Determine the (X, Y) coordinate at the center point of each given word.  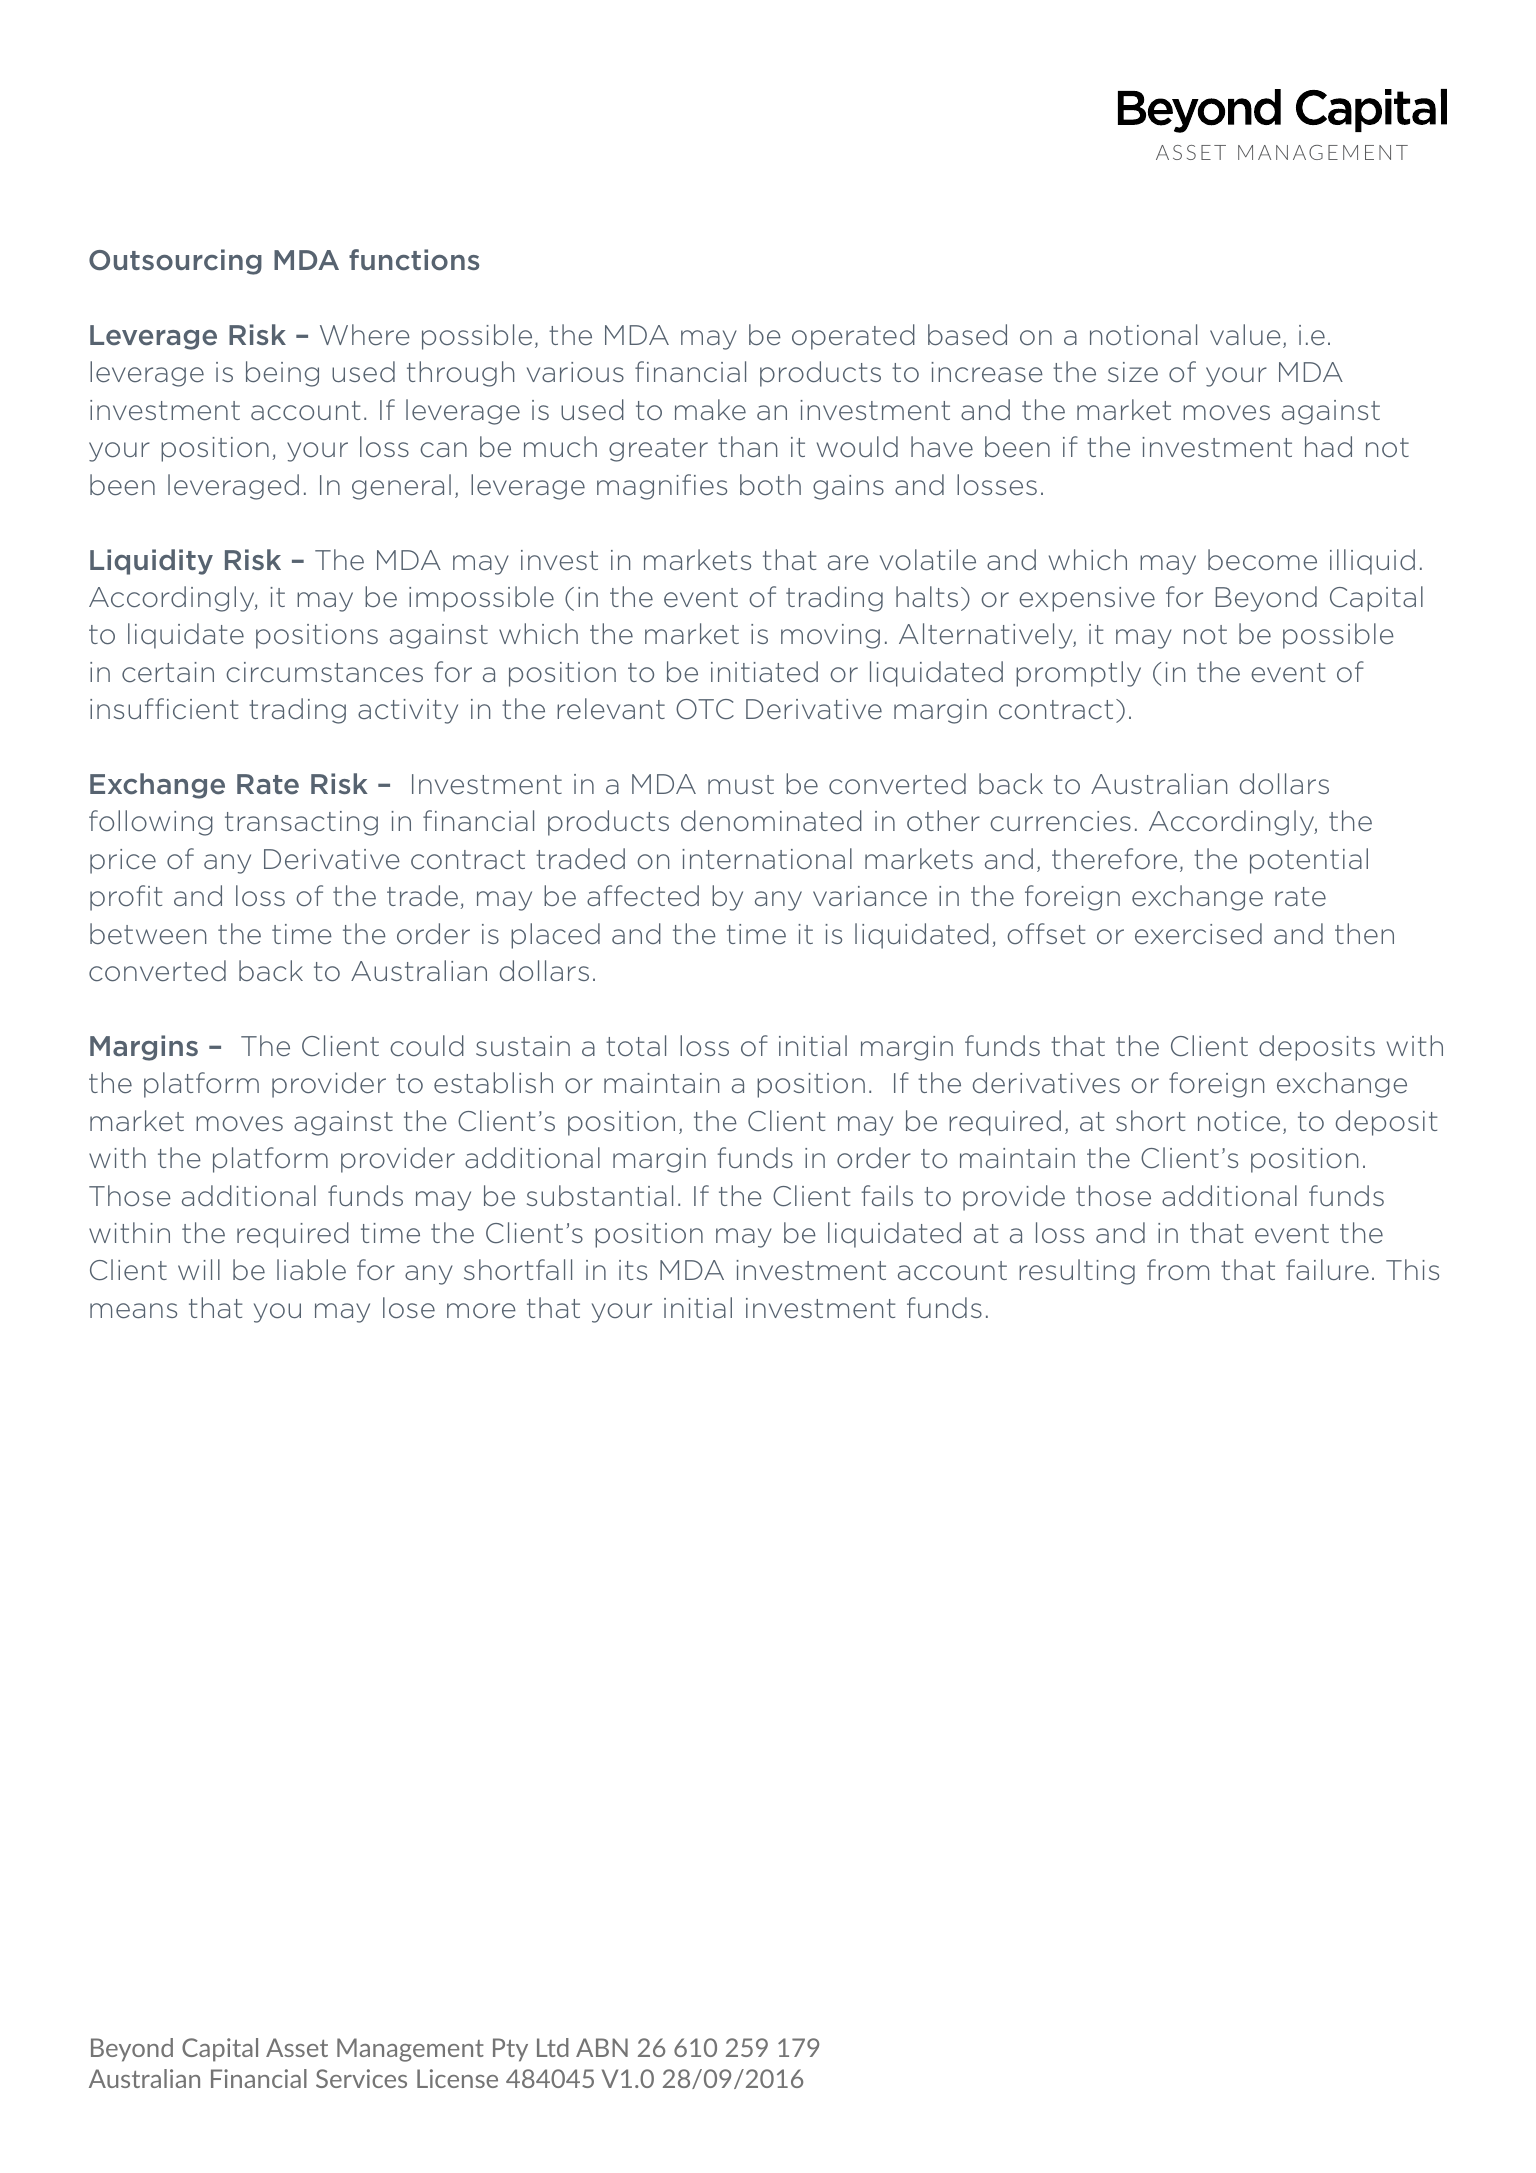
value (1245, 334)
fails (887, 1195)
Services (361, 2078)
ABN (602, 2047)
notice (1239, 1121)
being (282, 374)
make (710, 409)
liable (311, 1270)
